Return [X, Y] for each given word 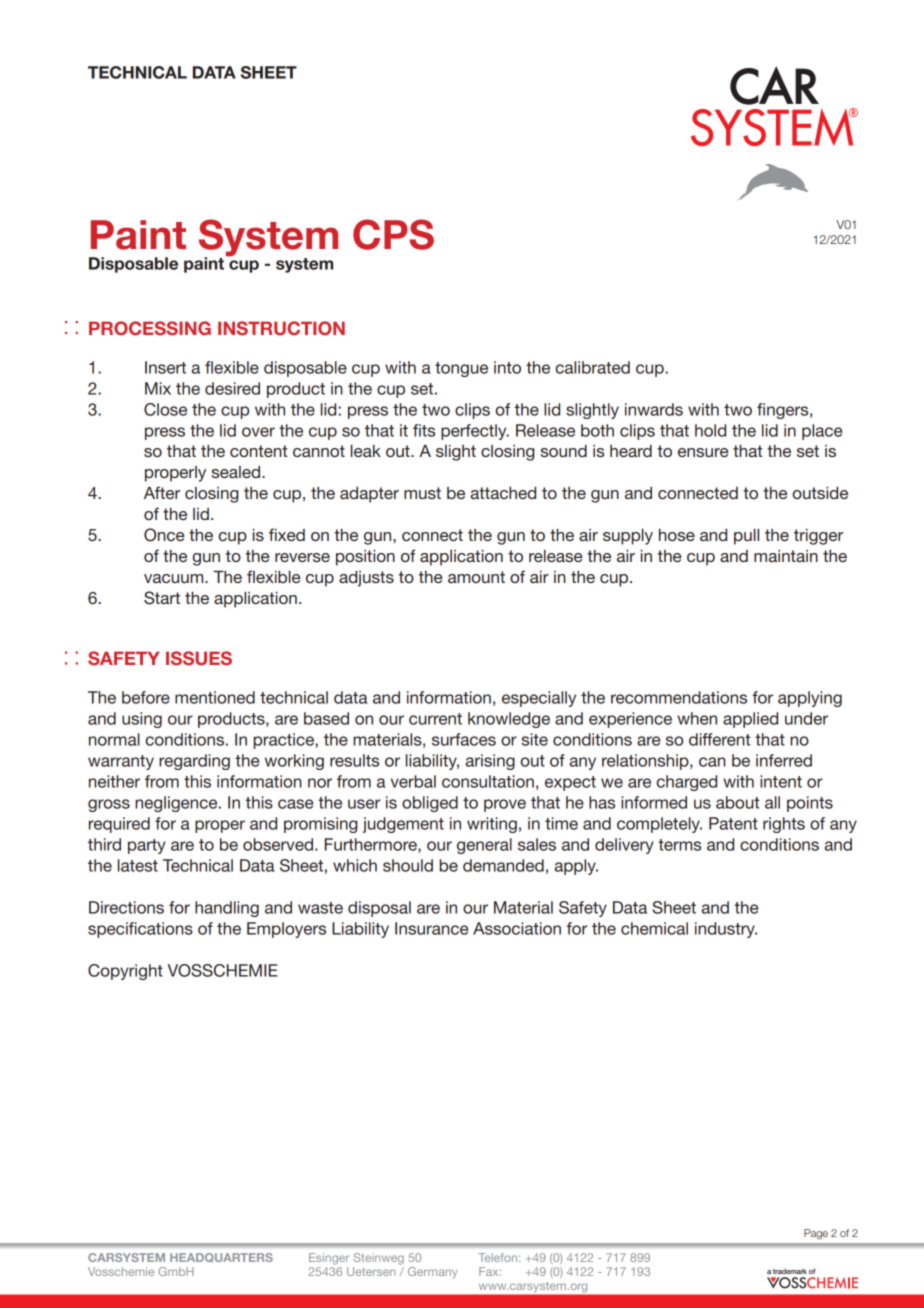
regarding [194, 762]
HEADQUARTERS [221, 1258]
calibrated [592, 367]
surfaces [464, 739]
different [719, 739]
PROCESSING [150, 328]
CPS [393, 234]
